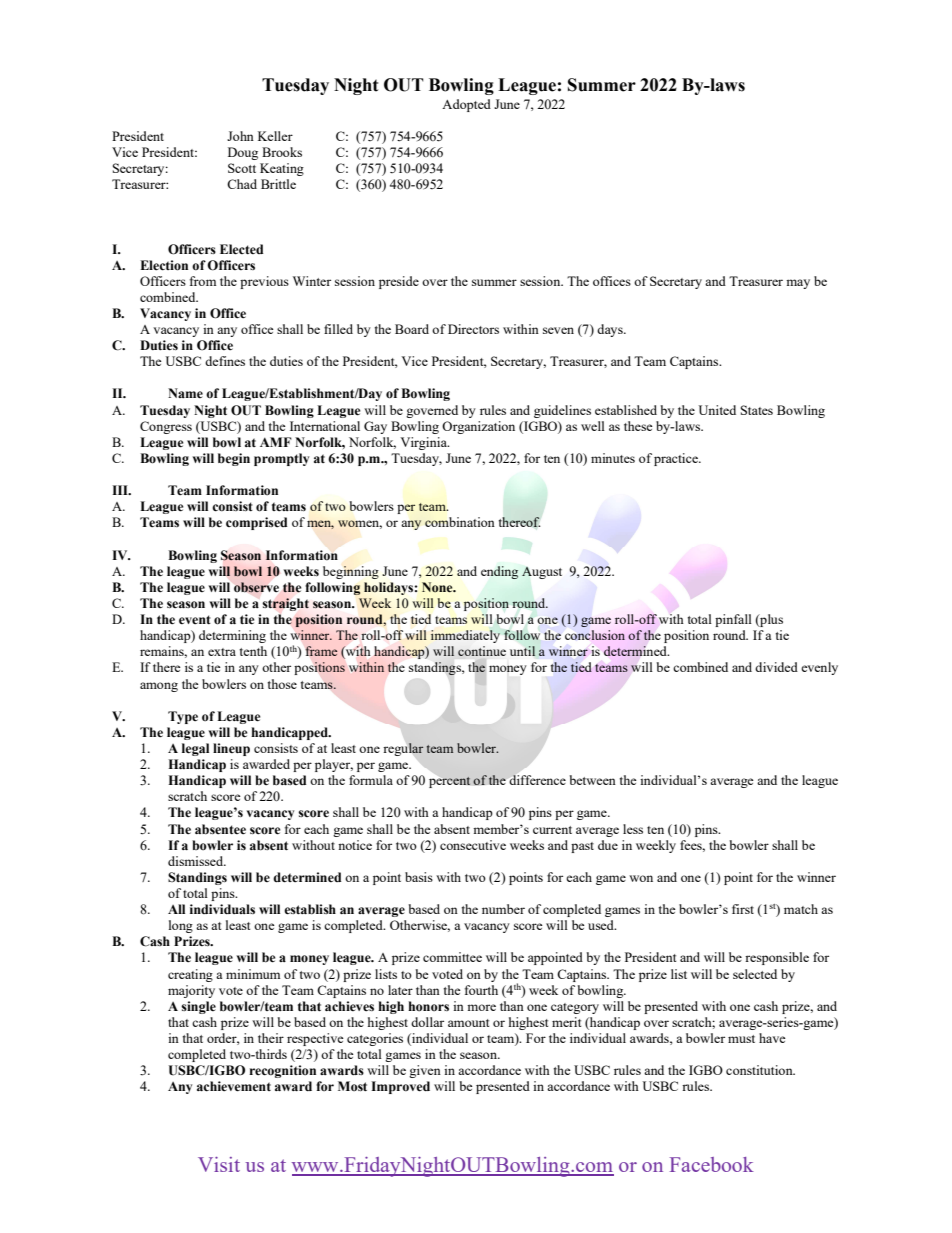  What do you see at coordinates (466, 105) in the screenshot?
I see `Adopted` at bounding box center [466, 105].
